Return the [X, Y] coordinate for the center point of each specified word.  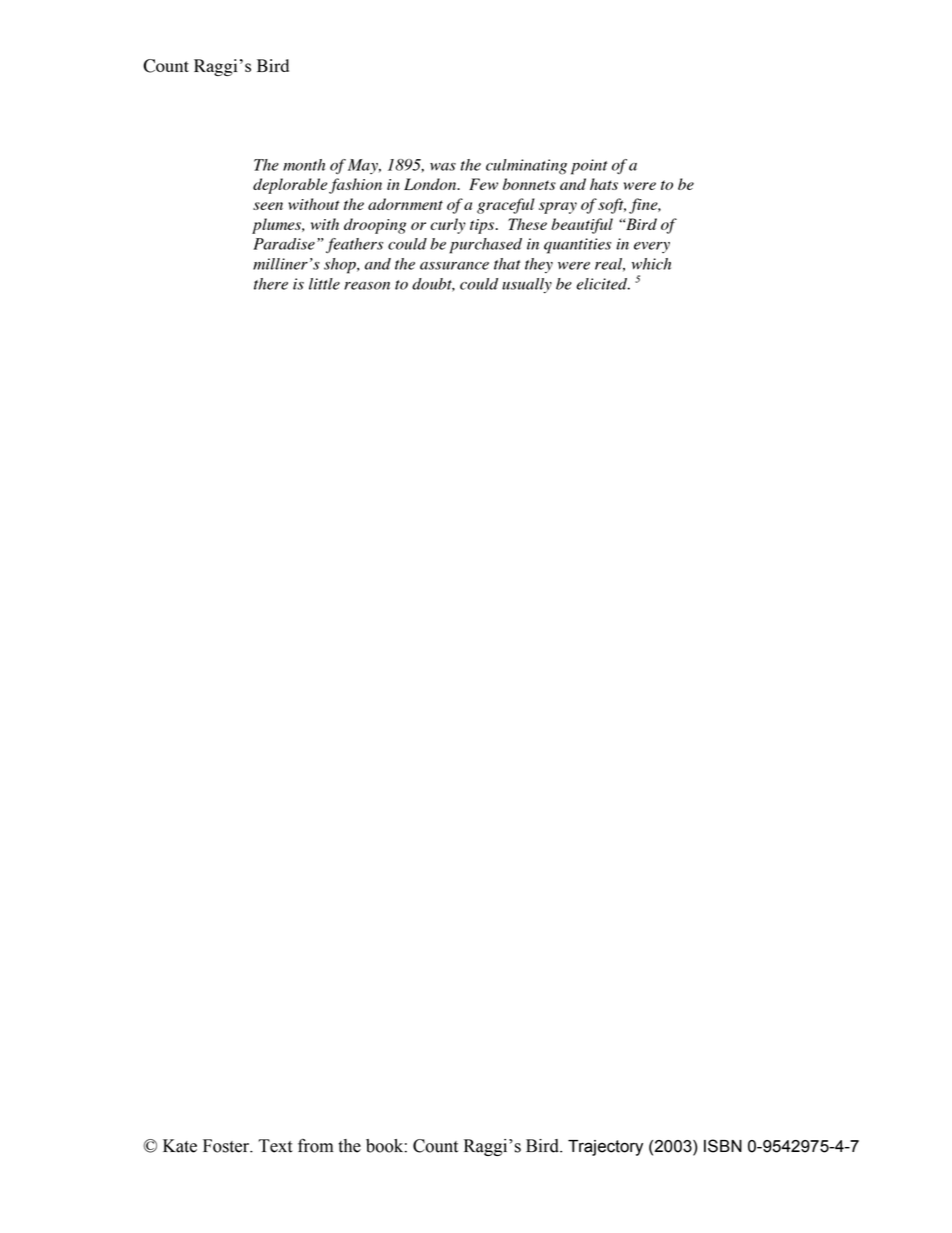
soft [612, 206]
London [431, 184]
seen [268, 206]
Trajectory [605, 1148]
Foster [227, 1146]
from [315, 1145]
